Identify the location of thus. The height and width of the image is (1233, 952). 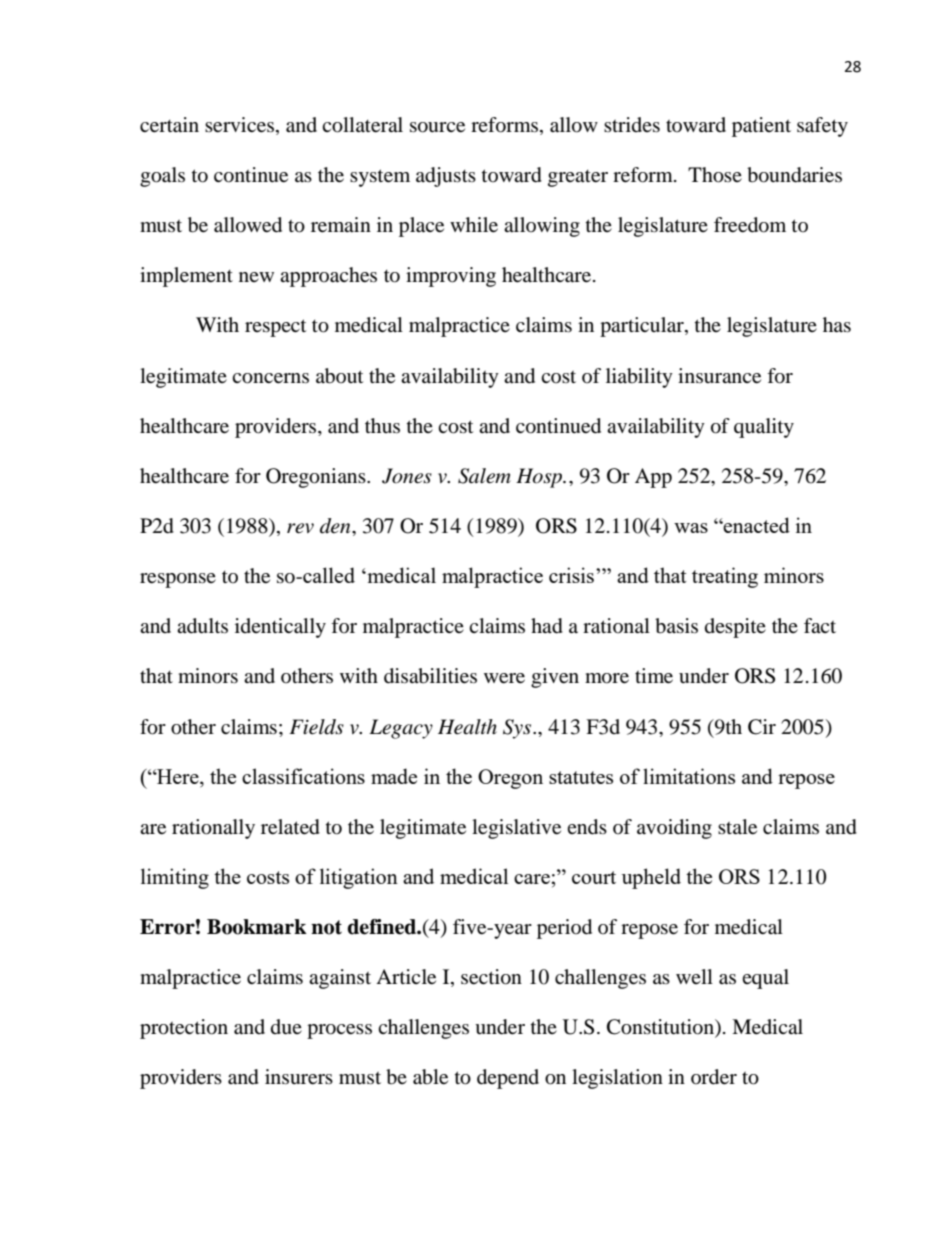
(382, 425).
